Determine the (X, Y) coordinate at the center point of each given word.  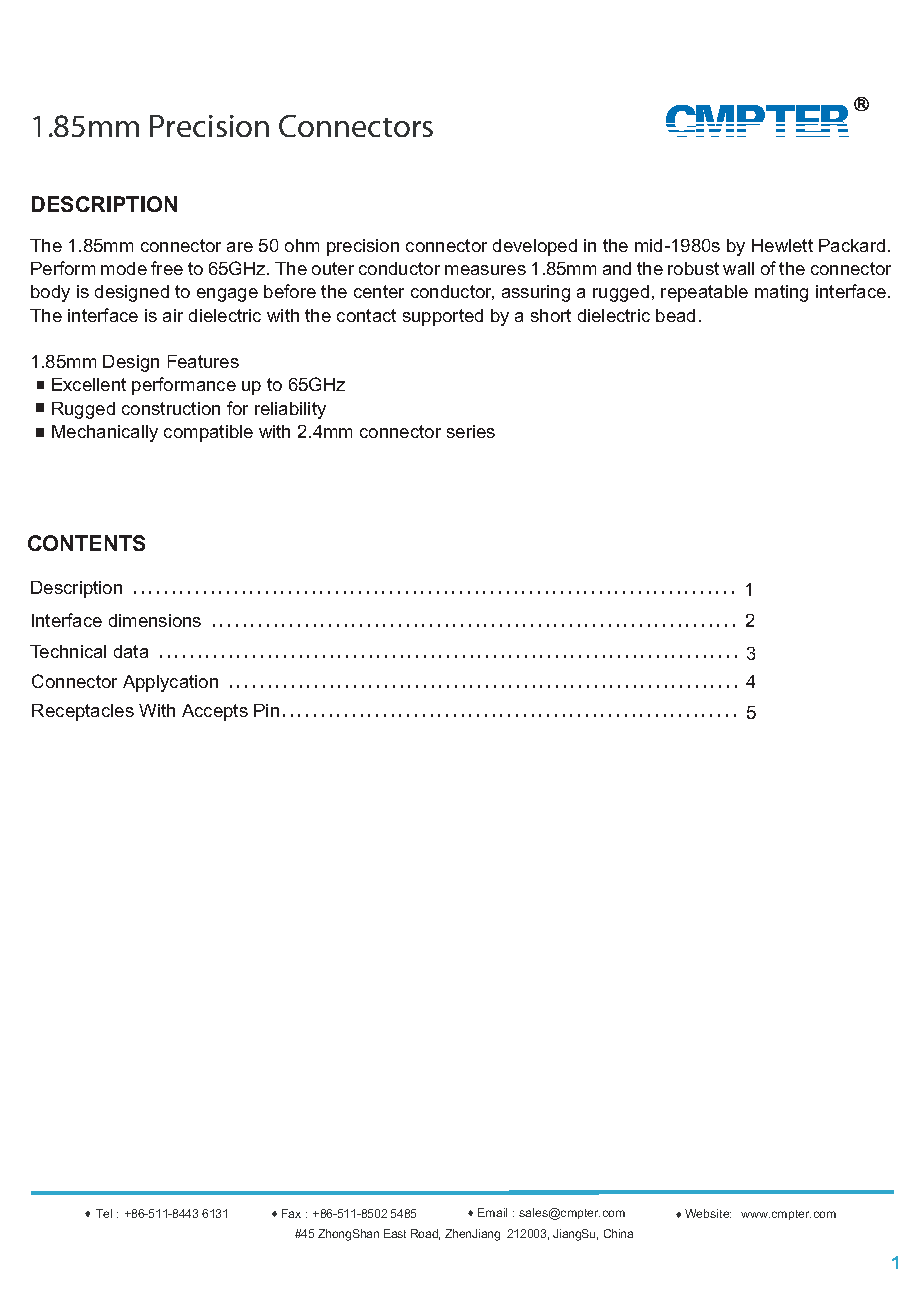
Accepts (215, 712)
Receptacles (83, 712)
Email (492, 1212)
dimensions (155, 620)
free (167, 268)
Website (708, 1213)
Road (425, 1234)
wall (738, 268)
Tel (104, 1213)
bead (675, 315)
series (471, 431)
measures (485, 270)
